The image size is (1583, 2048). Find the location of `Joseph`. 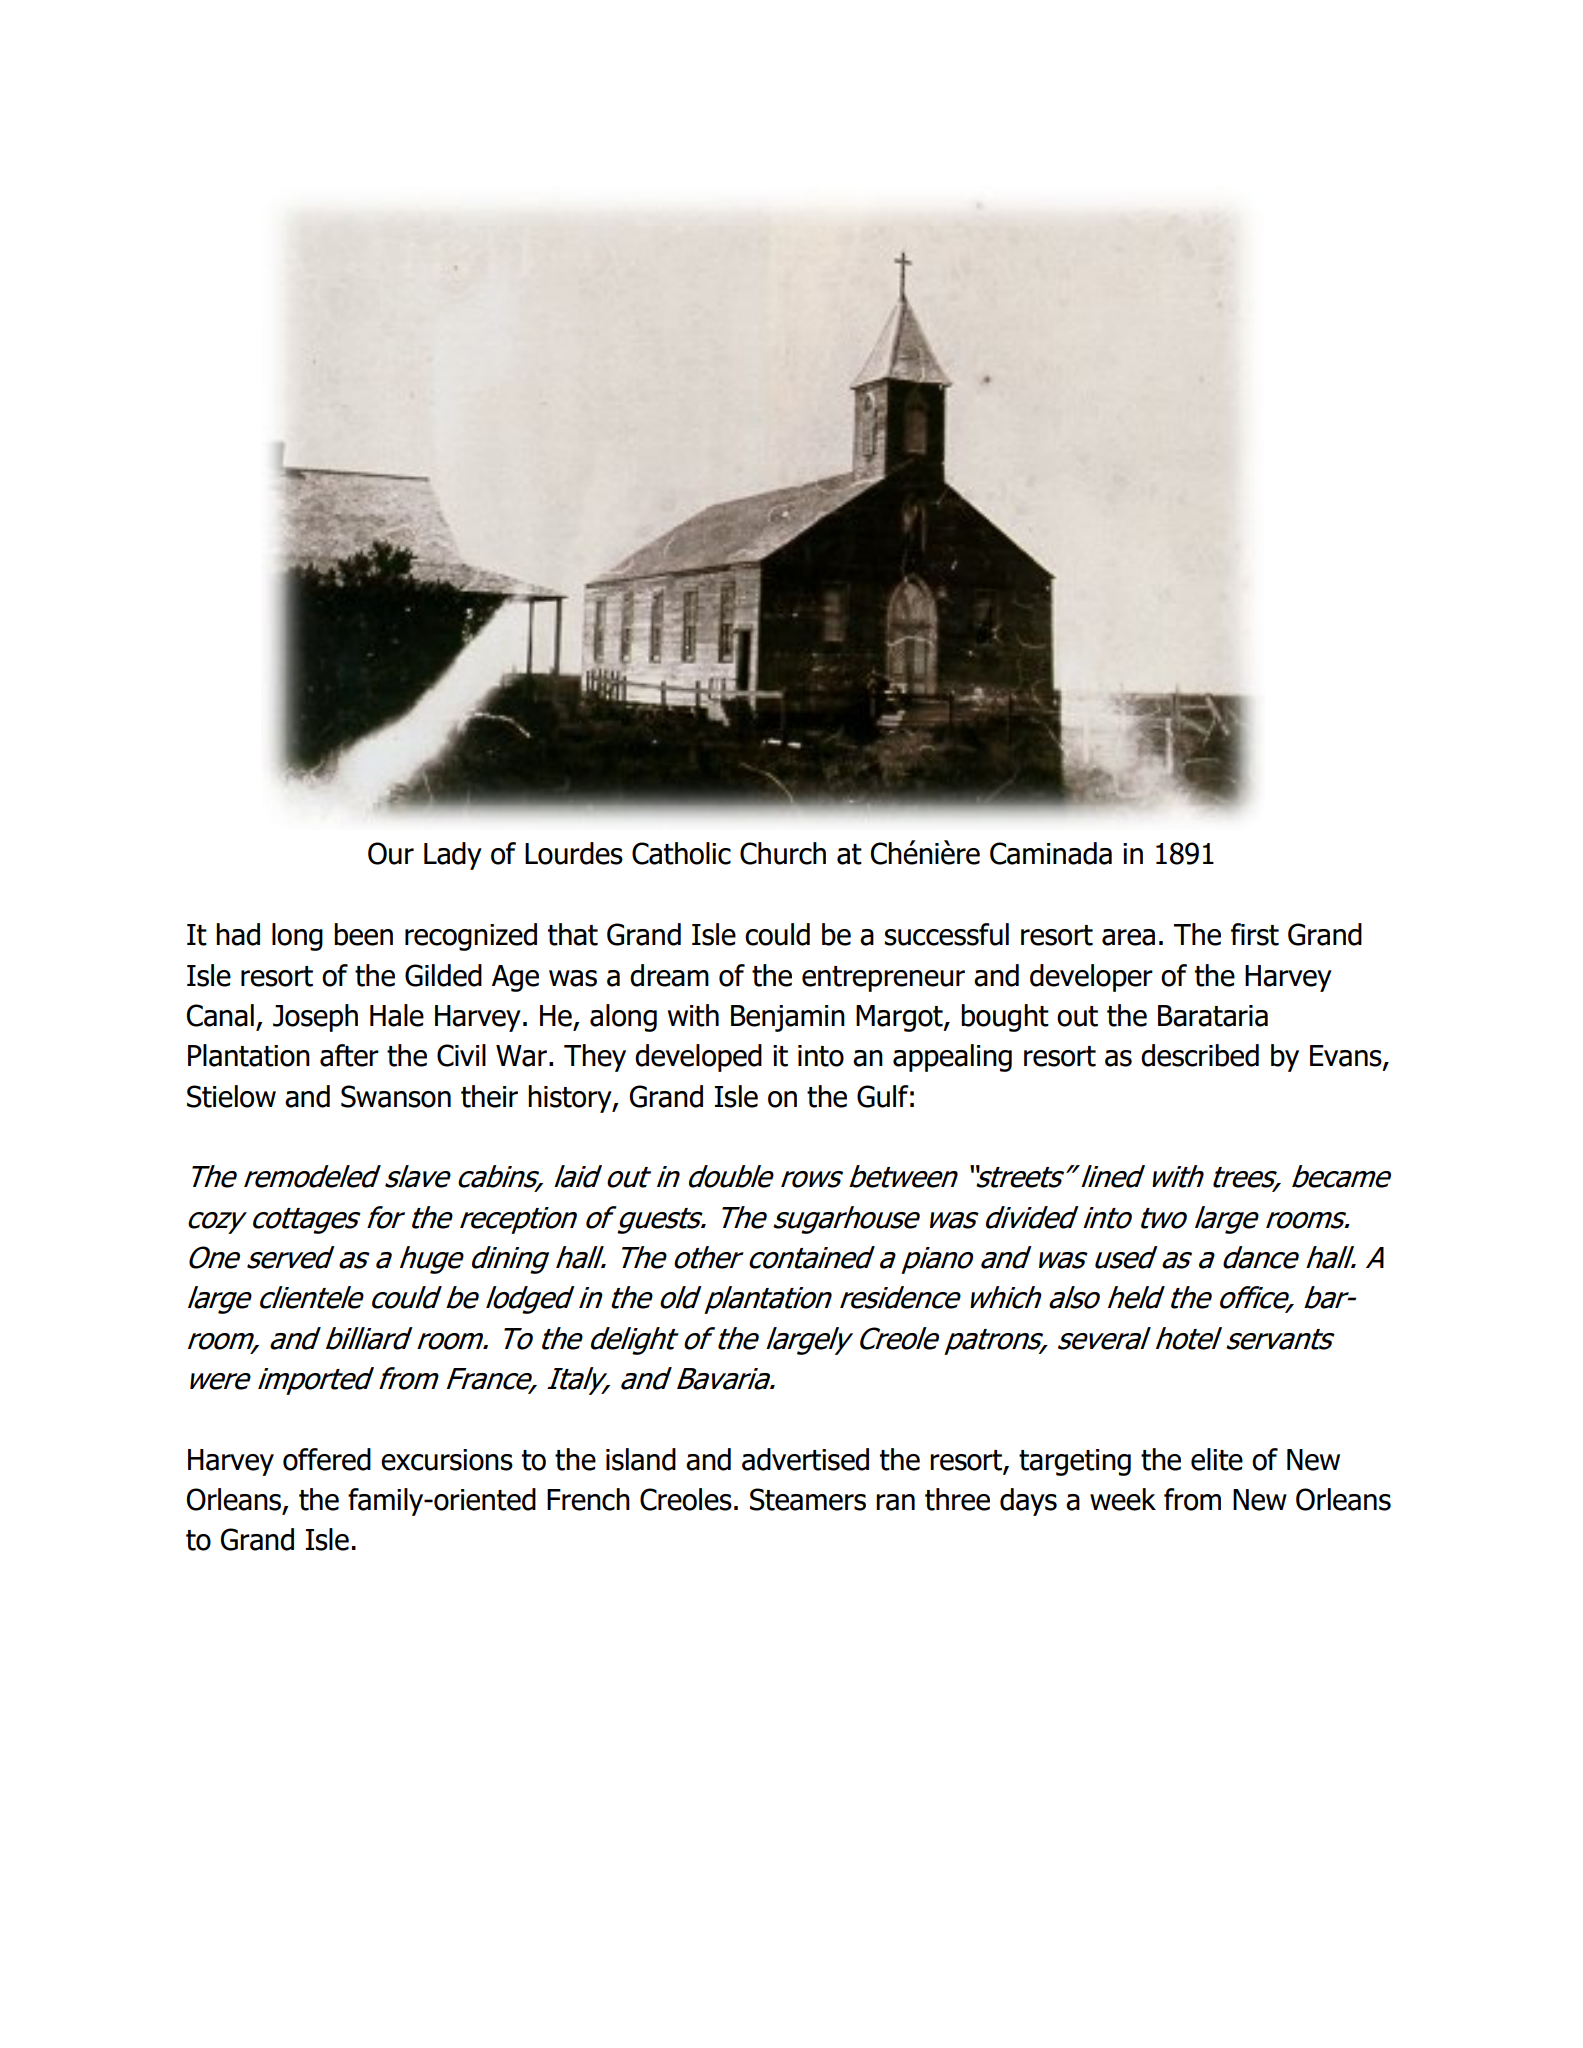

Joseph is located at coordinates (315, 1018).
